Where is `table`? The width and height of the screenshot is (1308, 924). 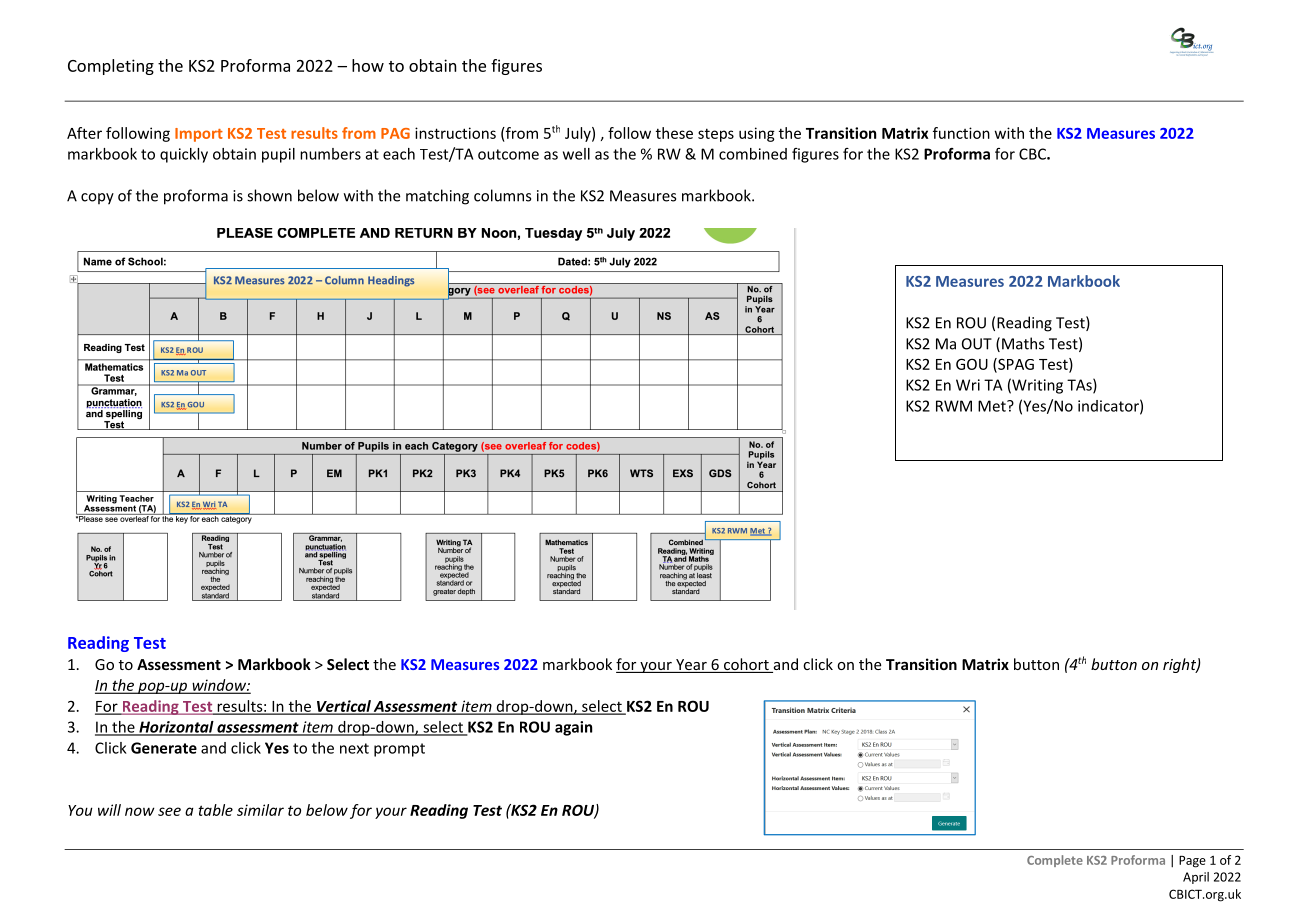 table is located at coordinates (215, 810).
